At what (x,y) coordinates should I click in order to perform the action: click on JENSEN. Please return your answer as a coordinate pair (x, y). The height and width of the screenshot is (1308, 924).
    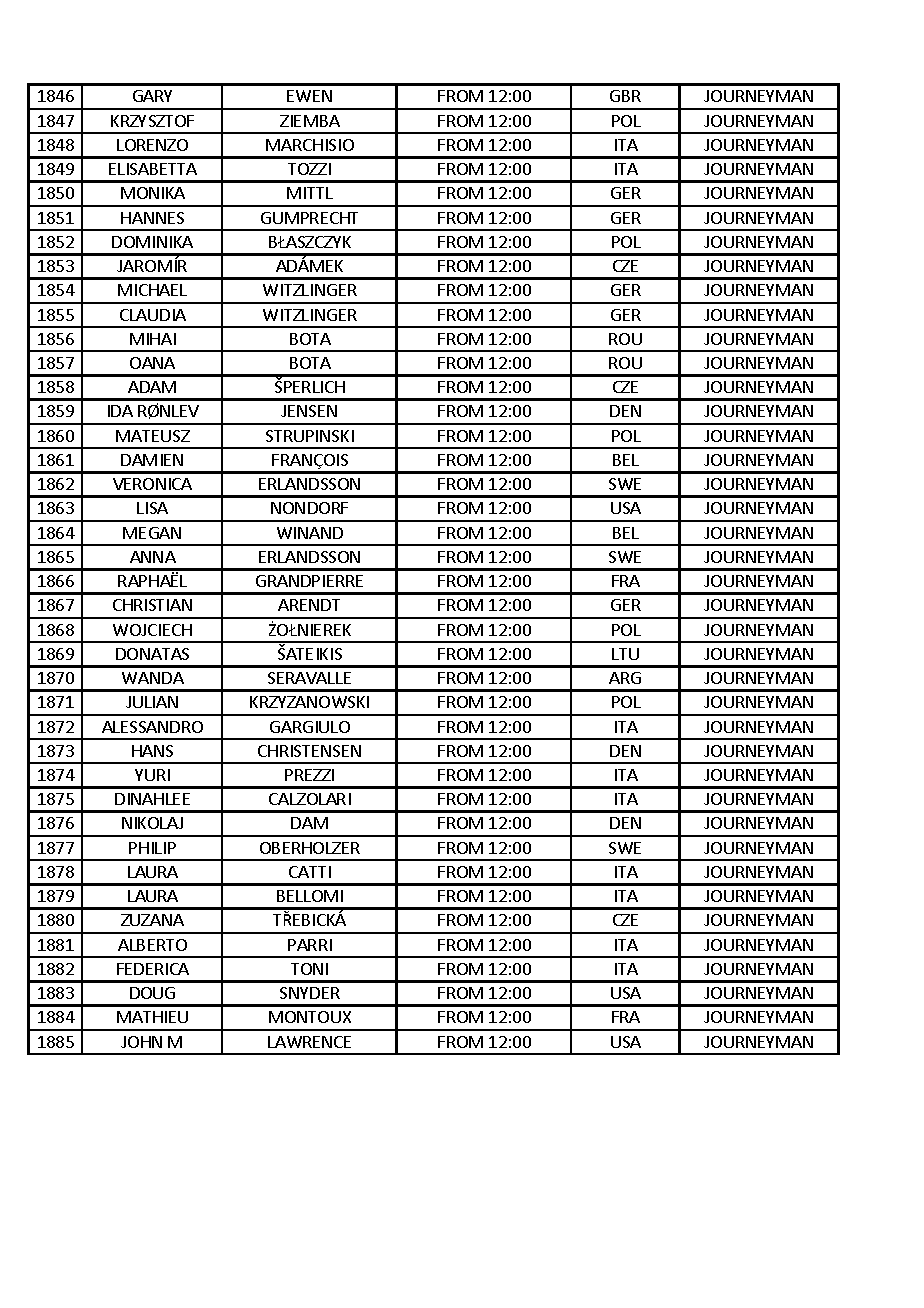
    Looking at the image, I should click on (309, 411).
